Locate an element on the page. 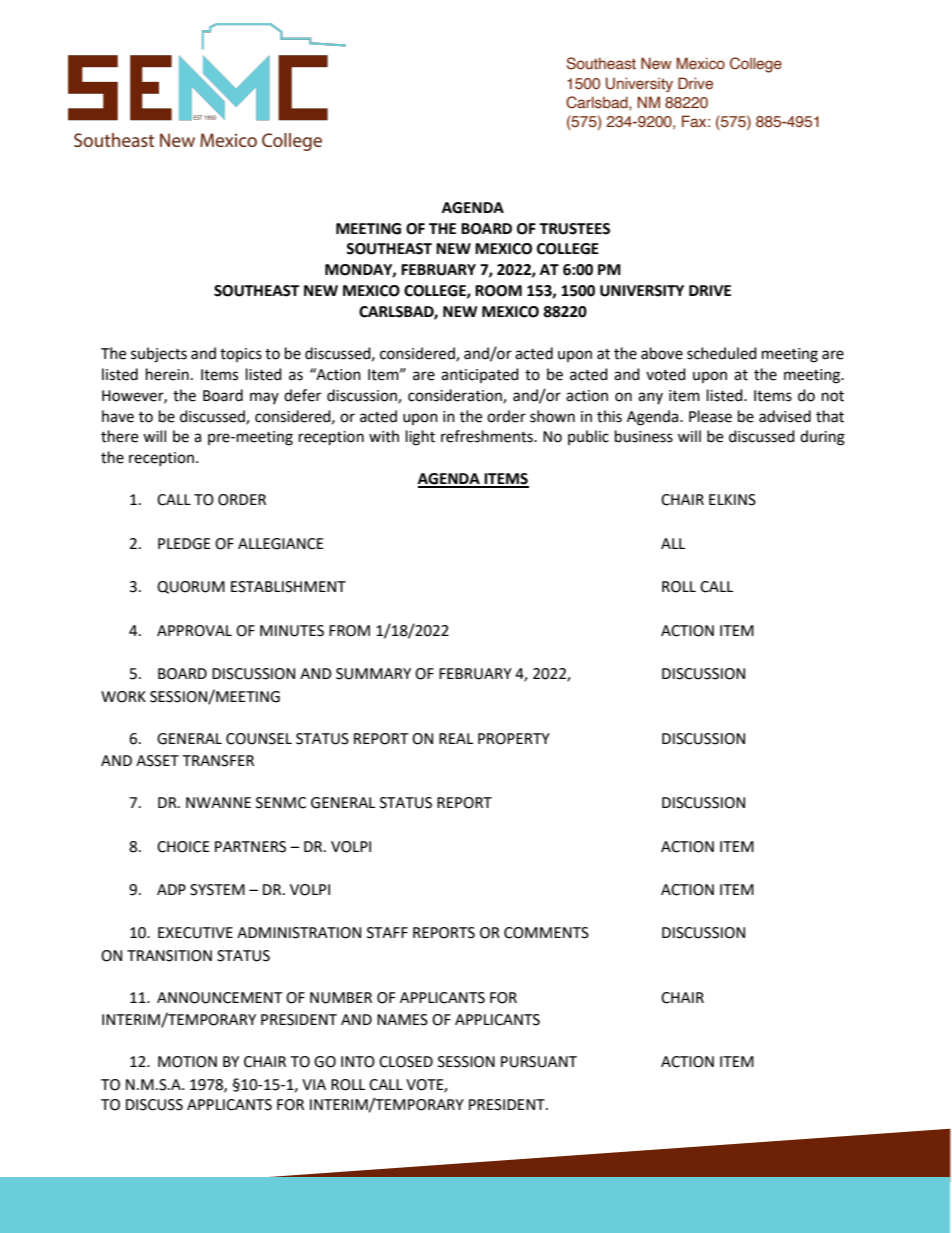 The height and width of the page is (1233, 952). topics is located at coordinates (241, 355).
